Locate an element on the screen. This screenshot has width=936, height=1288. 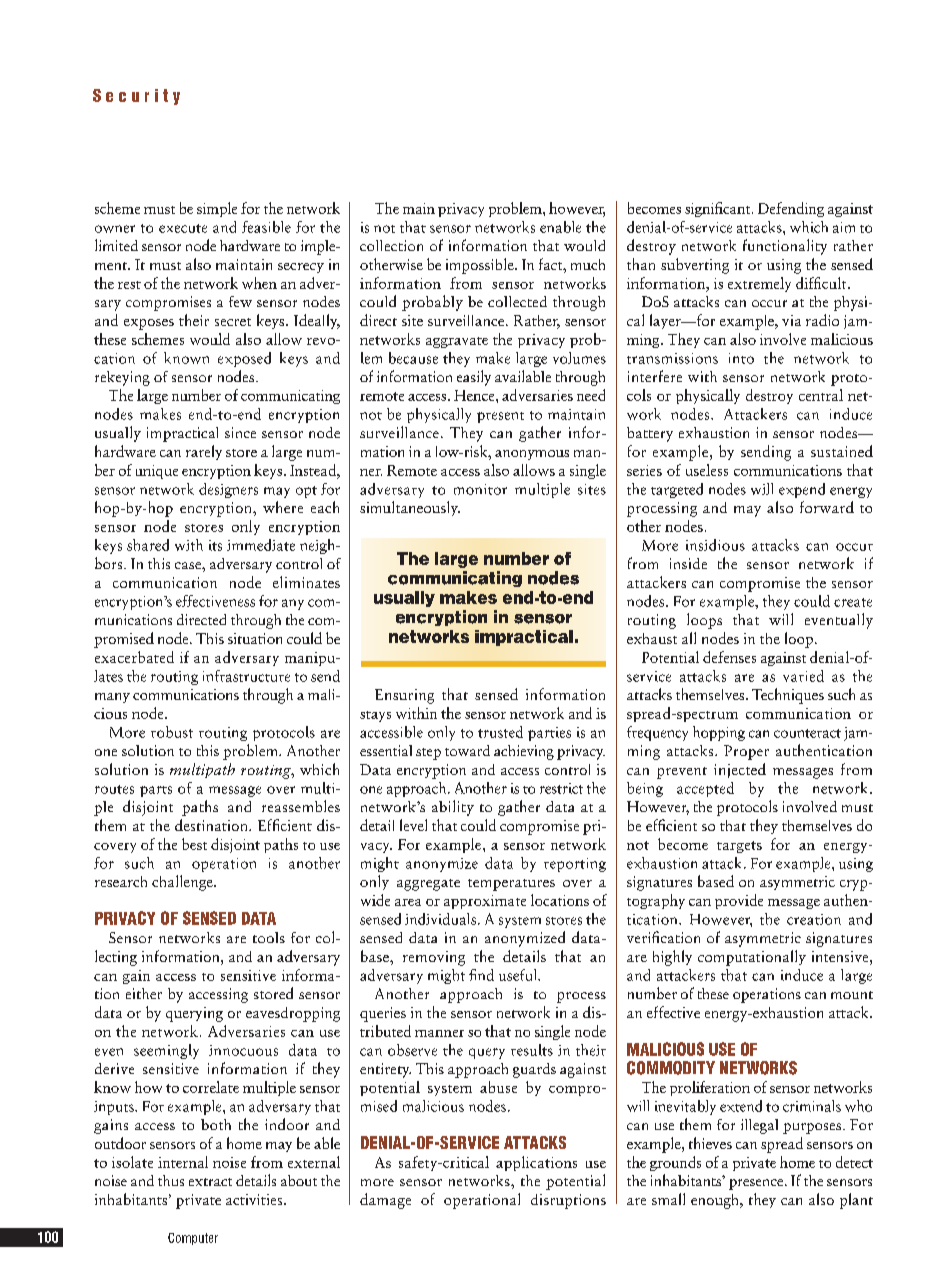
tools is located at coordinates (269, 937).
